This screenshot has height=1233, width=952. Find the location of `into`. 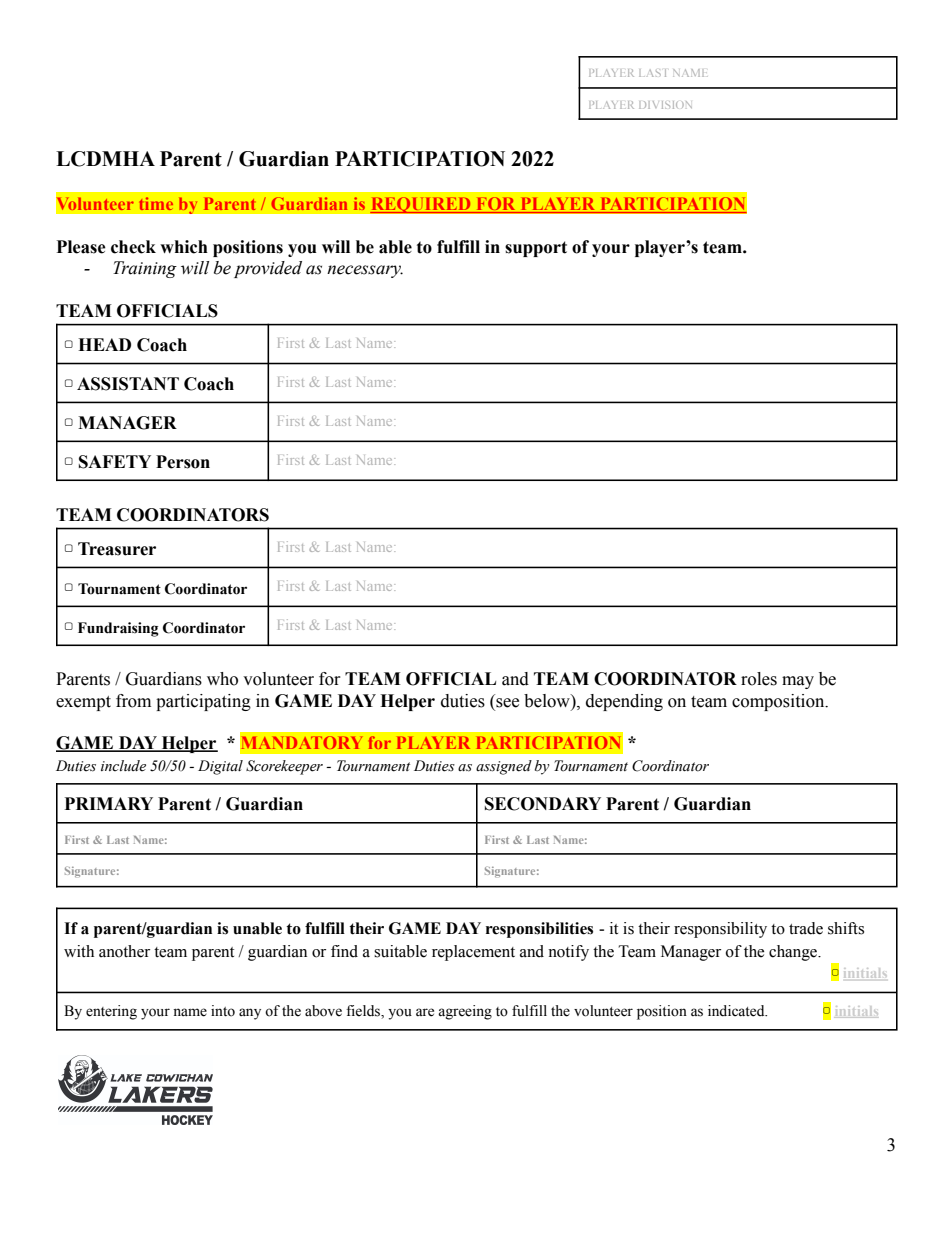

into is located at coordinates (223, 1011).
